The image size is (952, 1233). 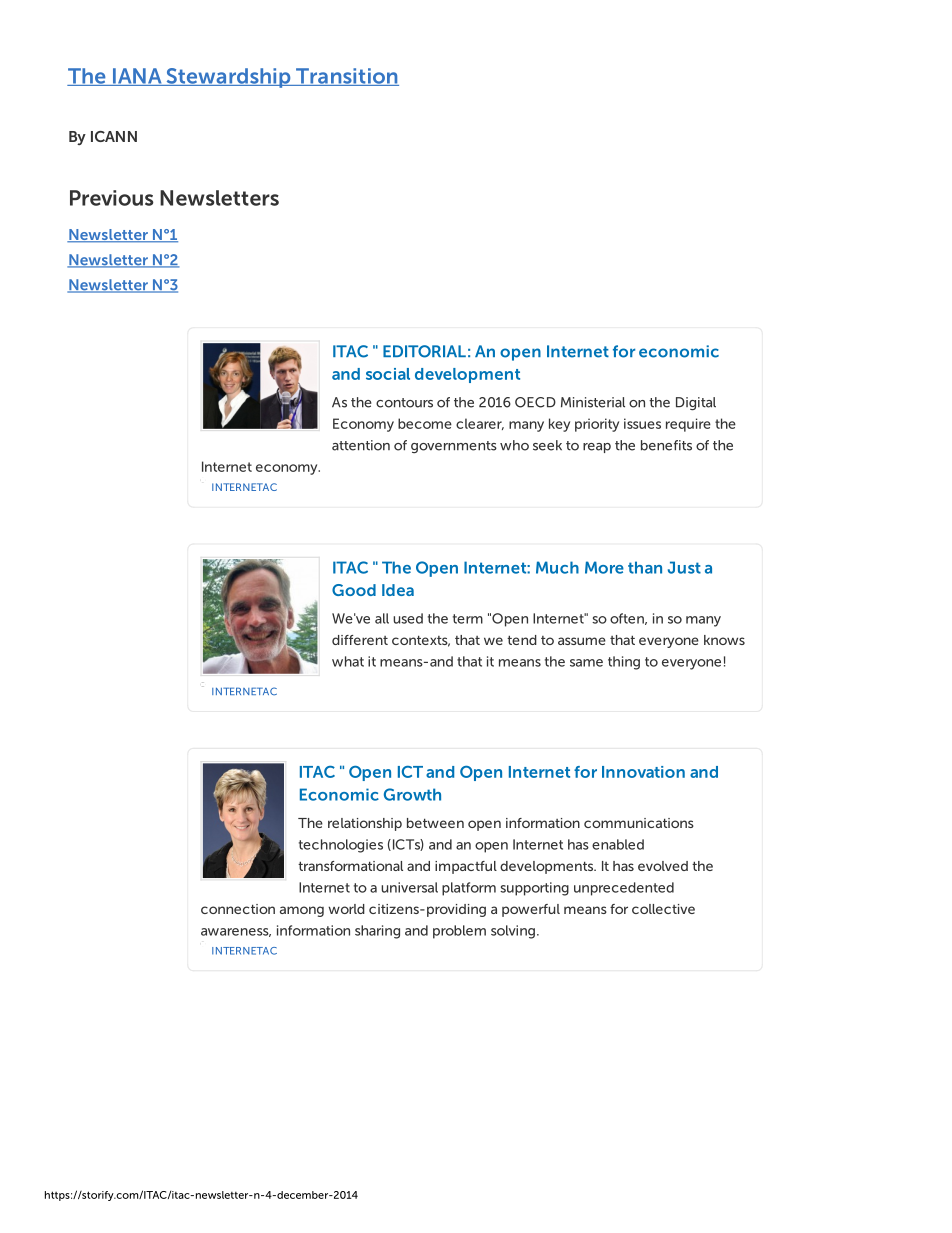 I want to click on Transition, so click(x=346, y=77).
